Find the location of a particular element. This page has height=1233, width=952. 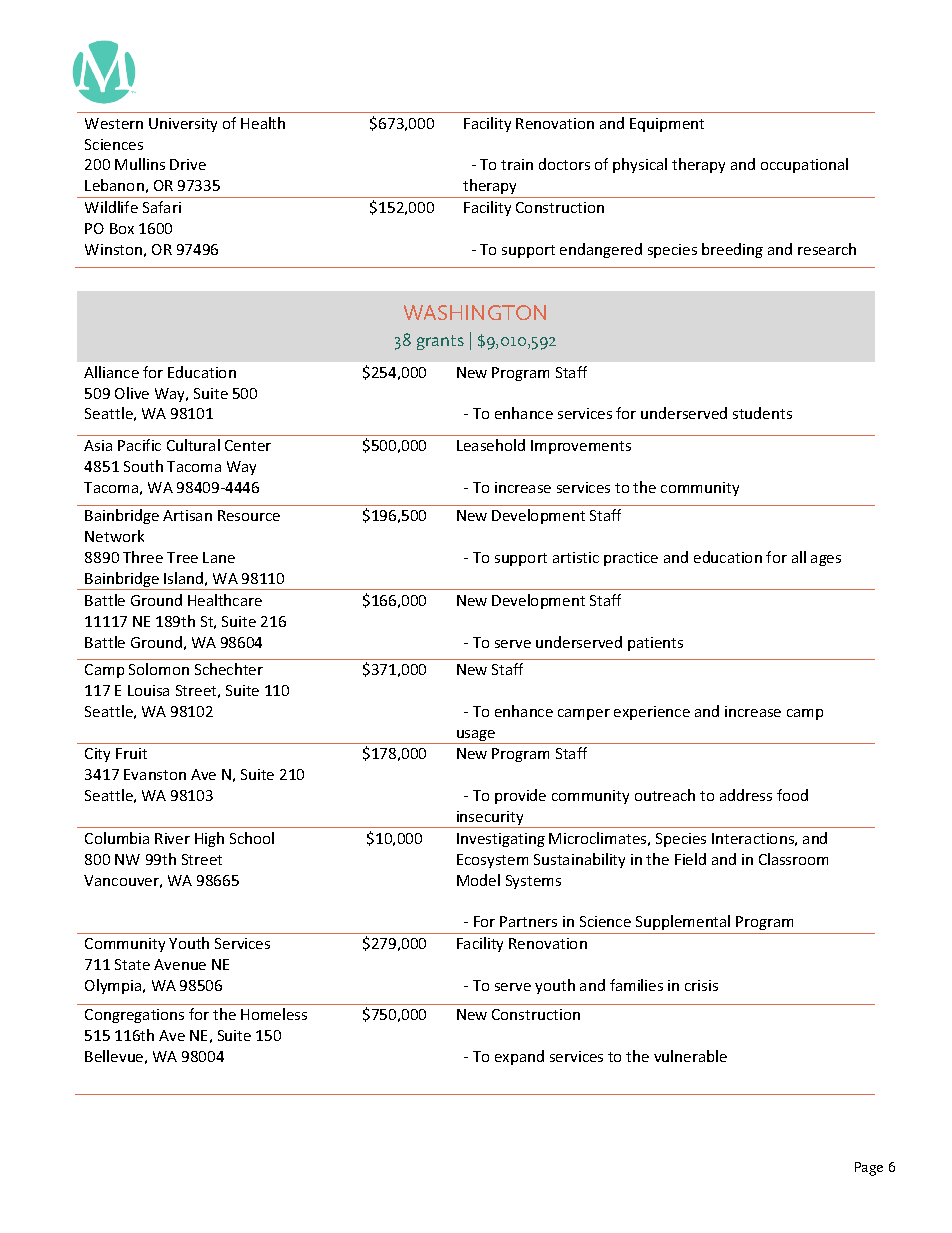

expand is located at coordinates (519, 1057).
